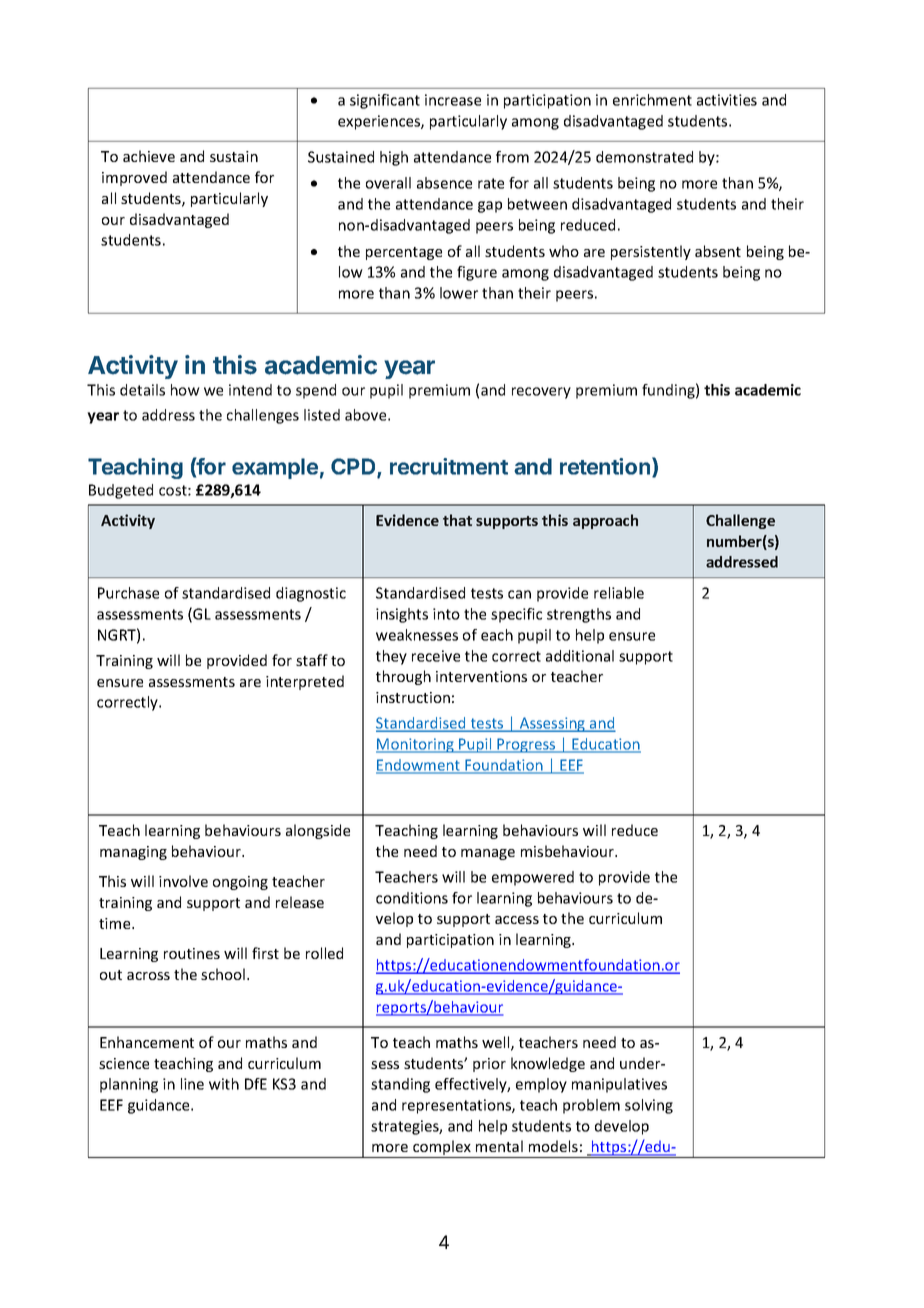  I want to click on recruitment, so click(449, 466).
